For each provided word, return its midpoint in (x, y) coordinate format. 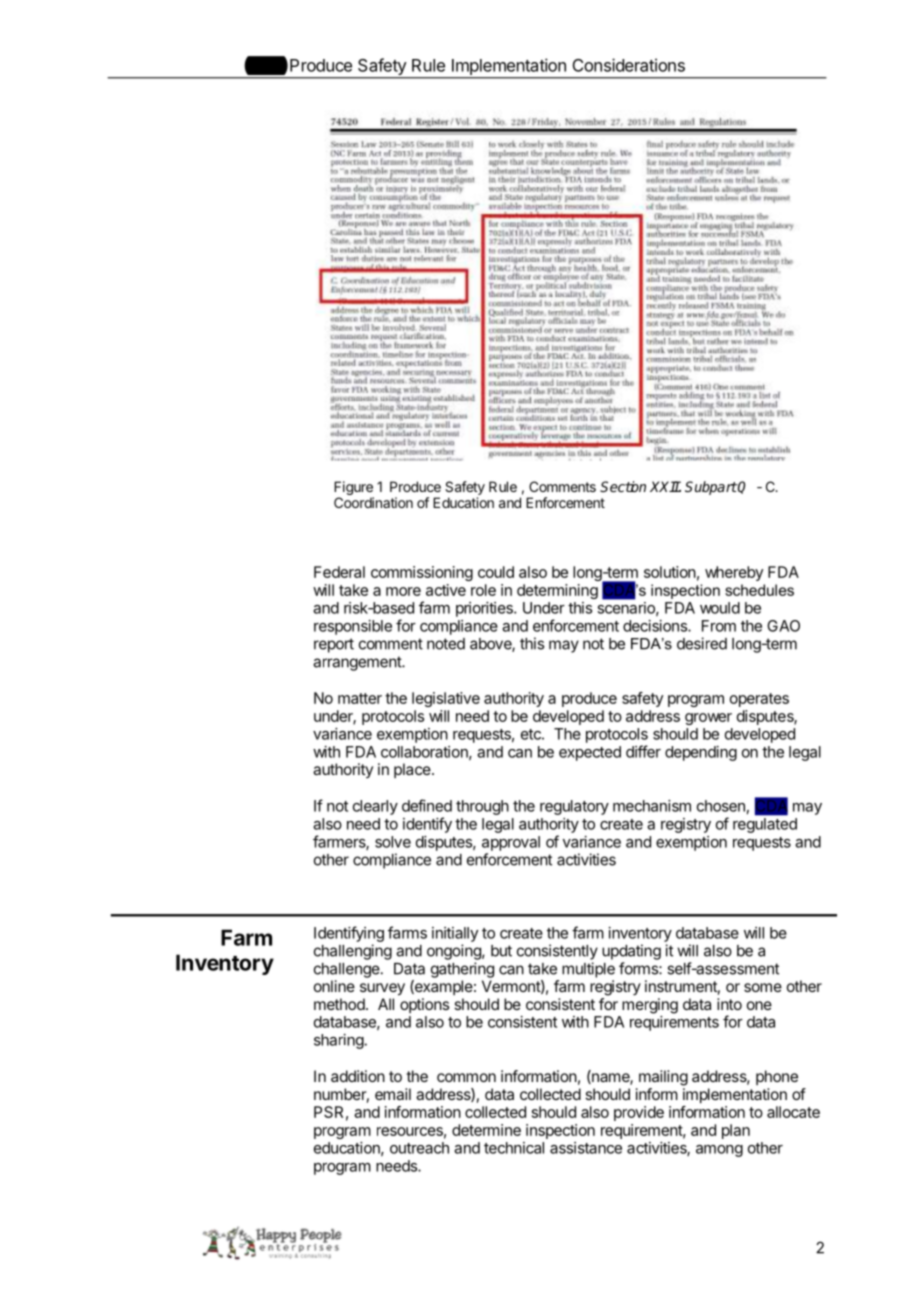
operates (759, 700)
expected (590, 753)
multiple (588, 970)
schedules (759, 590)
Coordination (373, 502)
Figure (354, 489)
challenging (353, 952)
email (393, 1094)
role (483, 590)
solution (670, 572)
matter (360, 698)
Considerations (629, 65)
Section (623, 486)
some (763, 987)
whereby (734, 573)
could (496, 572)
